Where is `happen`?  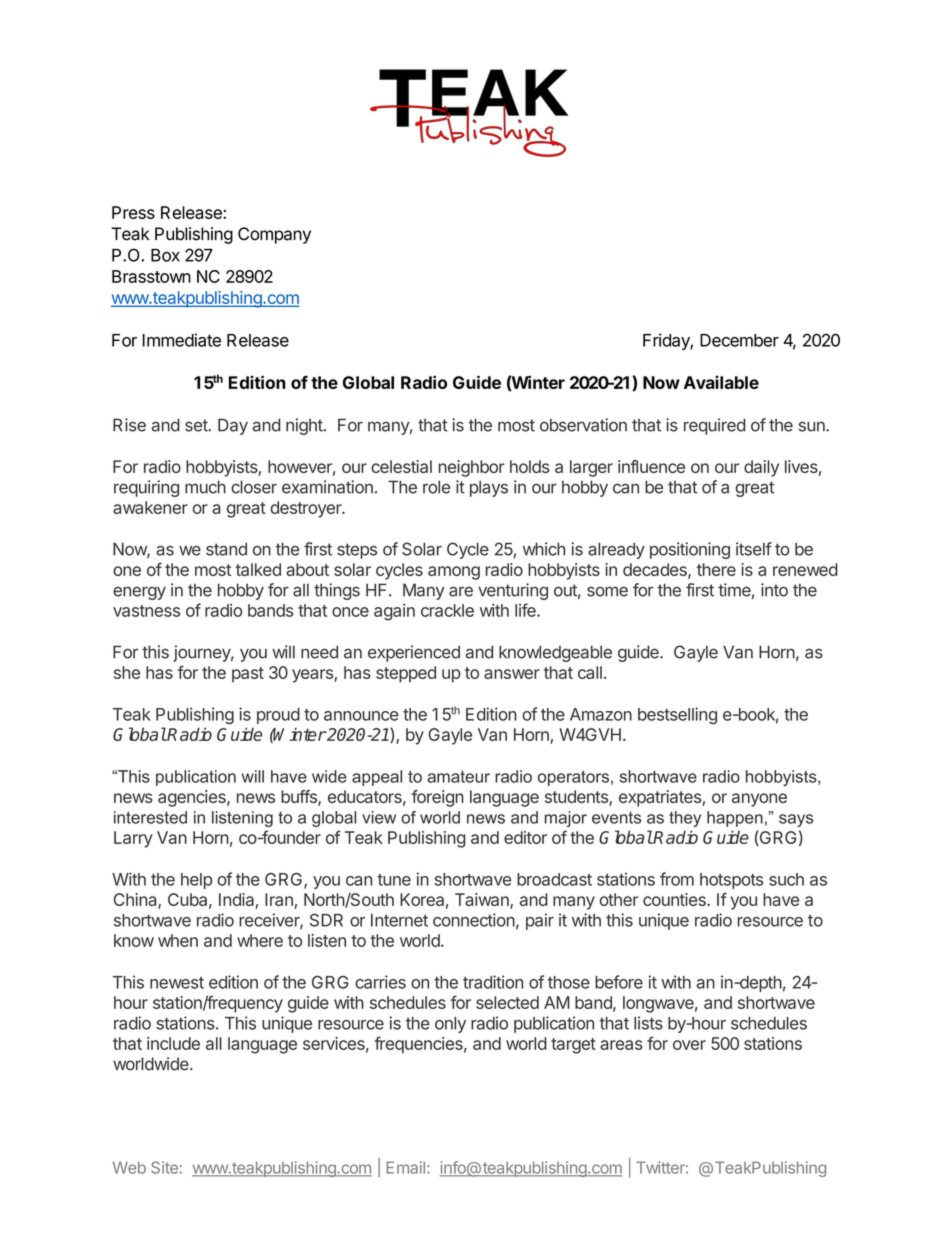
happen is located at coordinates (735, 819).
